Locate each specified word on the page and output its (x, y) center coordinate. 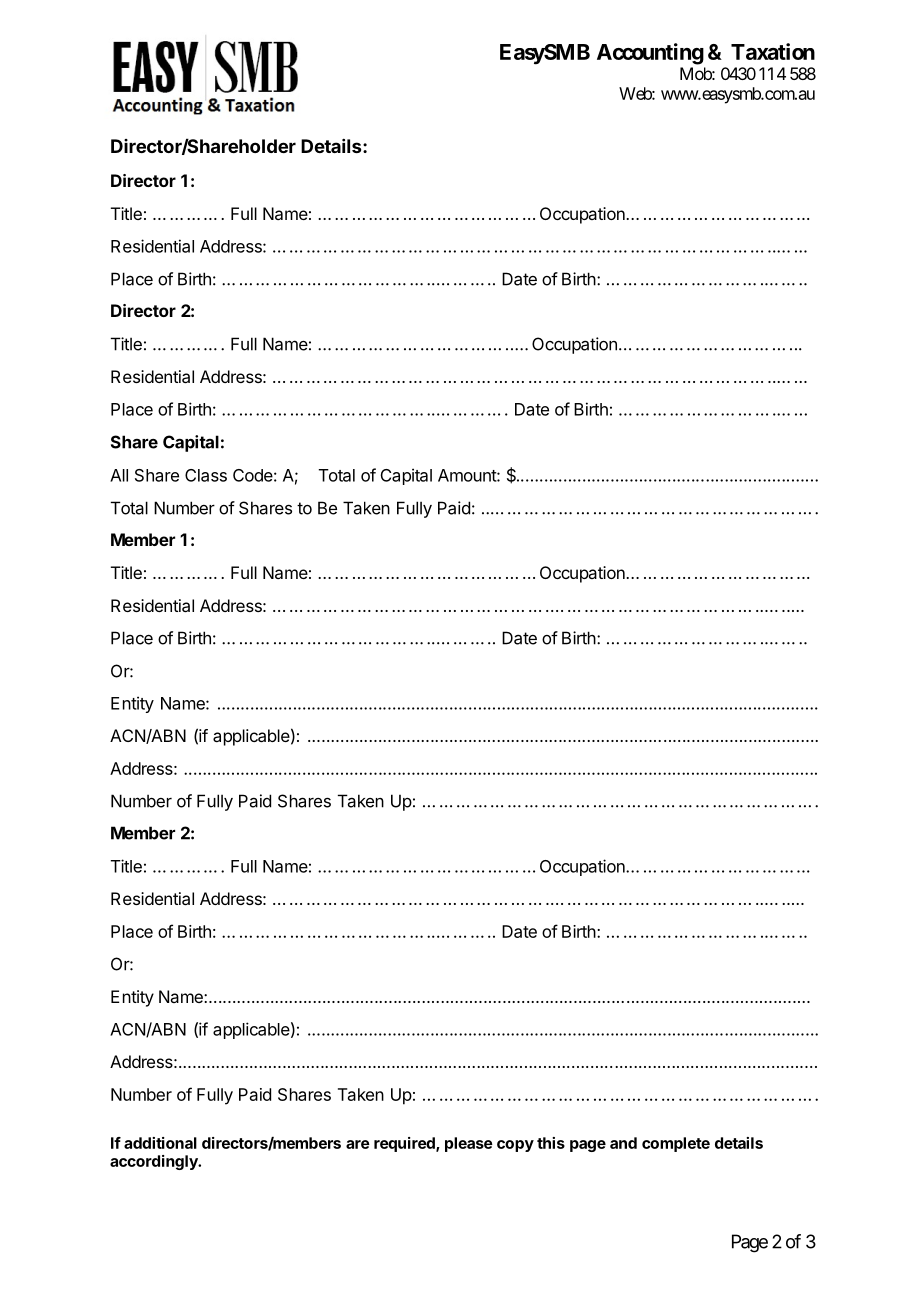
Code (253, 475)
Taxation (773, 51)
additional (160, 1143)
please (469, 1144)
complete (676, 1144)
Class (206, 475)
